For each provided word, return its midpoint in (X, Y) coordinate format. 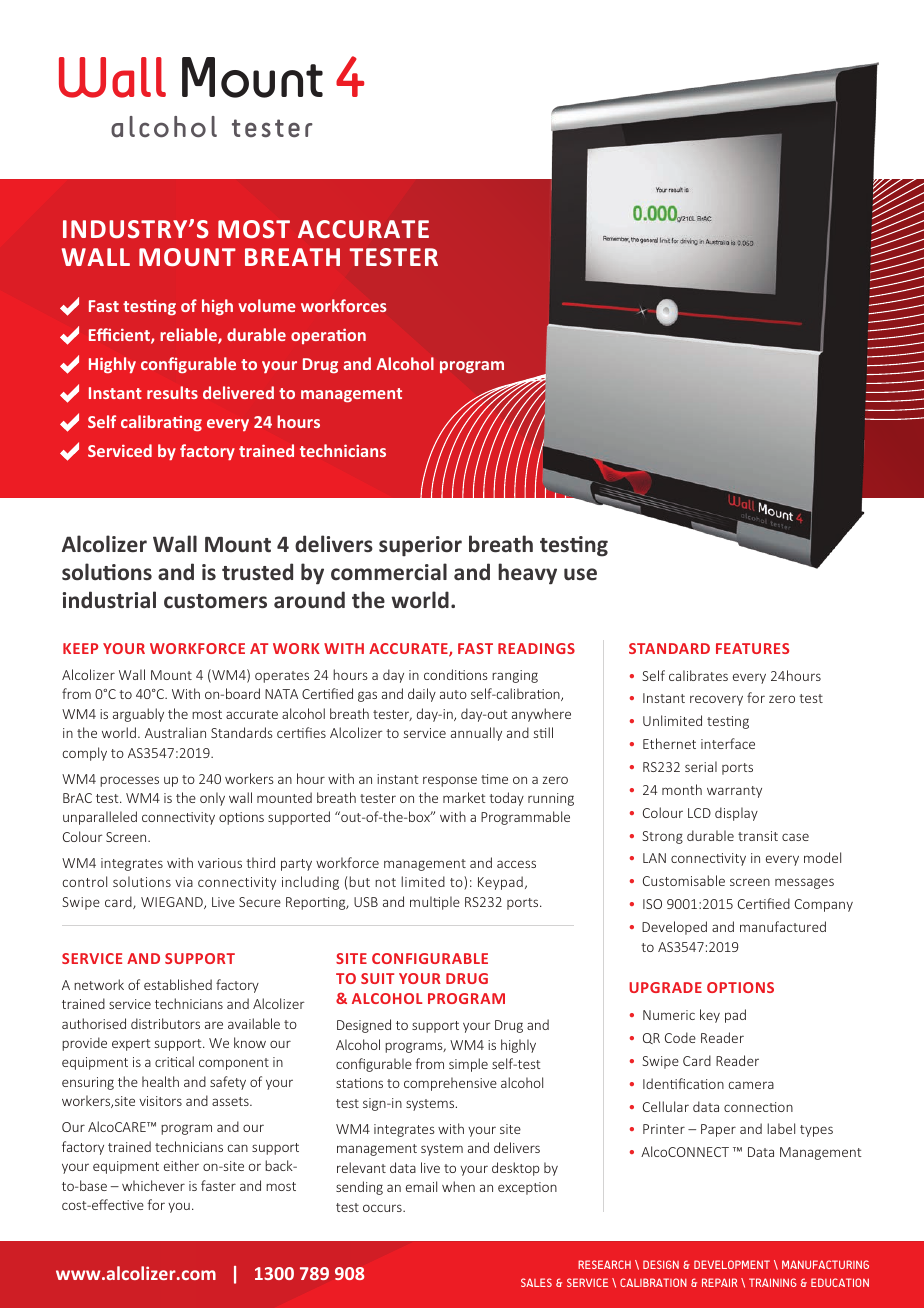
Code (680, 1037)
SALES (536, 1282)
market (464, 797)
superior (420, 546)
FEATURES (752, 648)
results (172, 392)
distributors (165, 1023)
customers (215, 601)
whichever (153, 1185)
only (212, 799)
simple (468, 1065)
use (580, 574)
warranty (734, 792)
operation (328, 336)
